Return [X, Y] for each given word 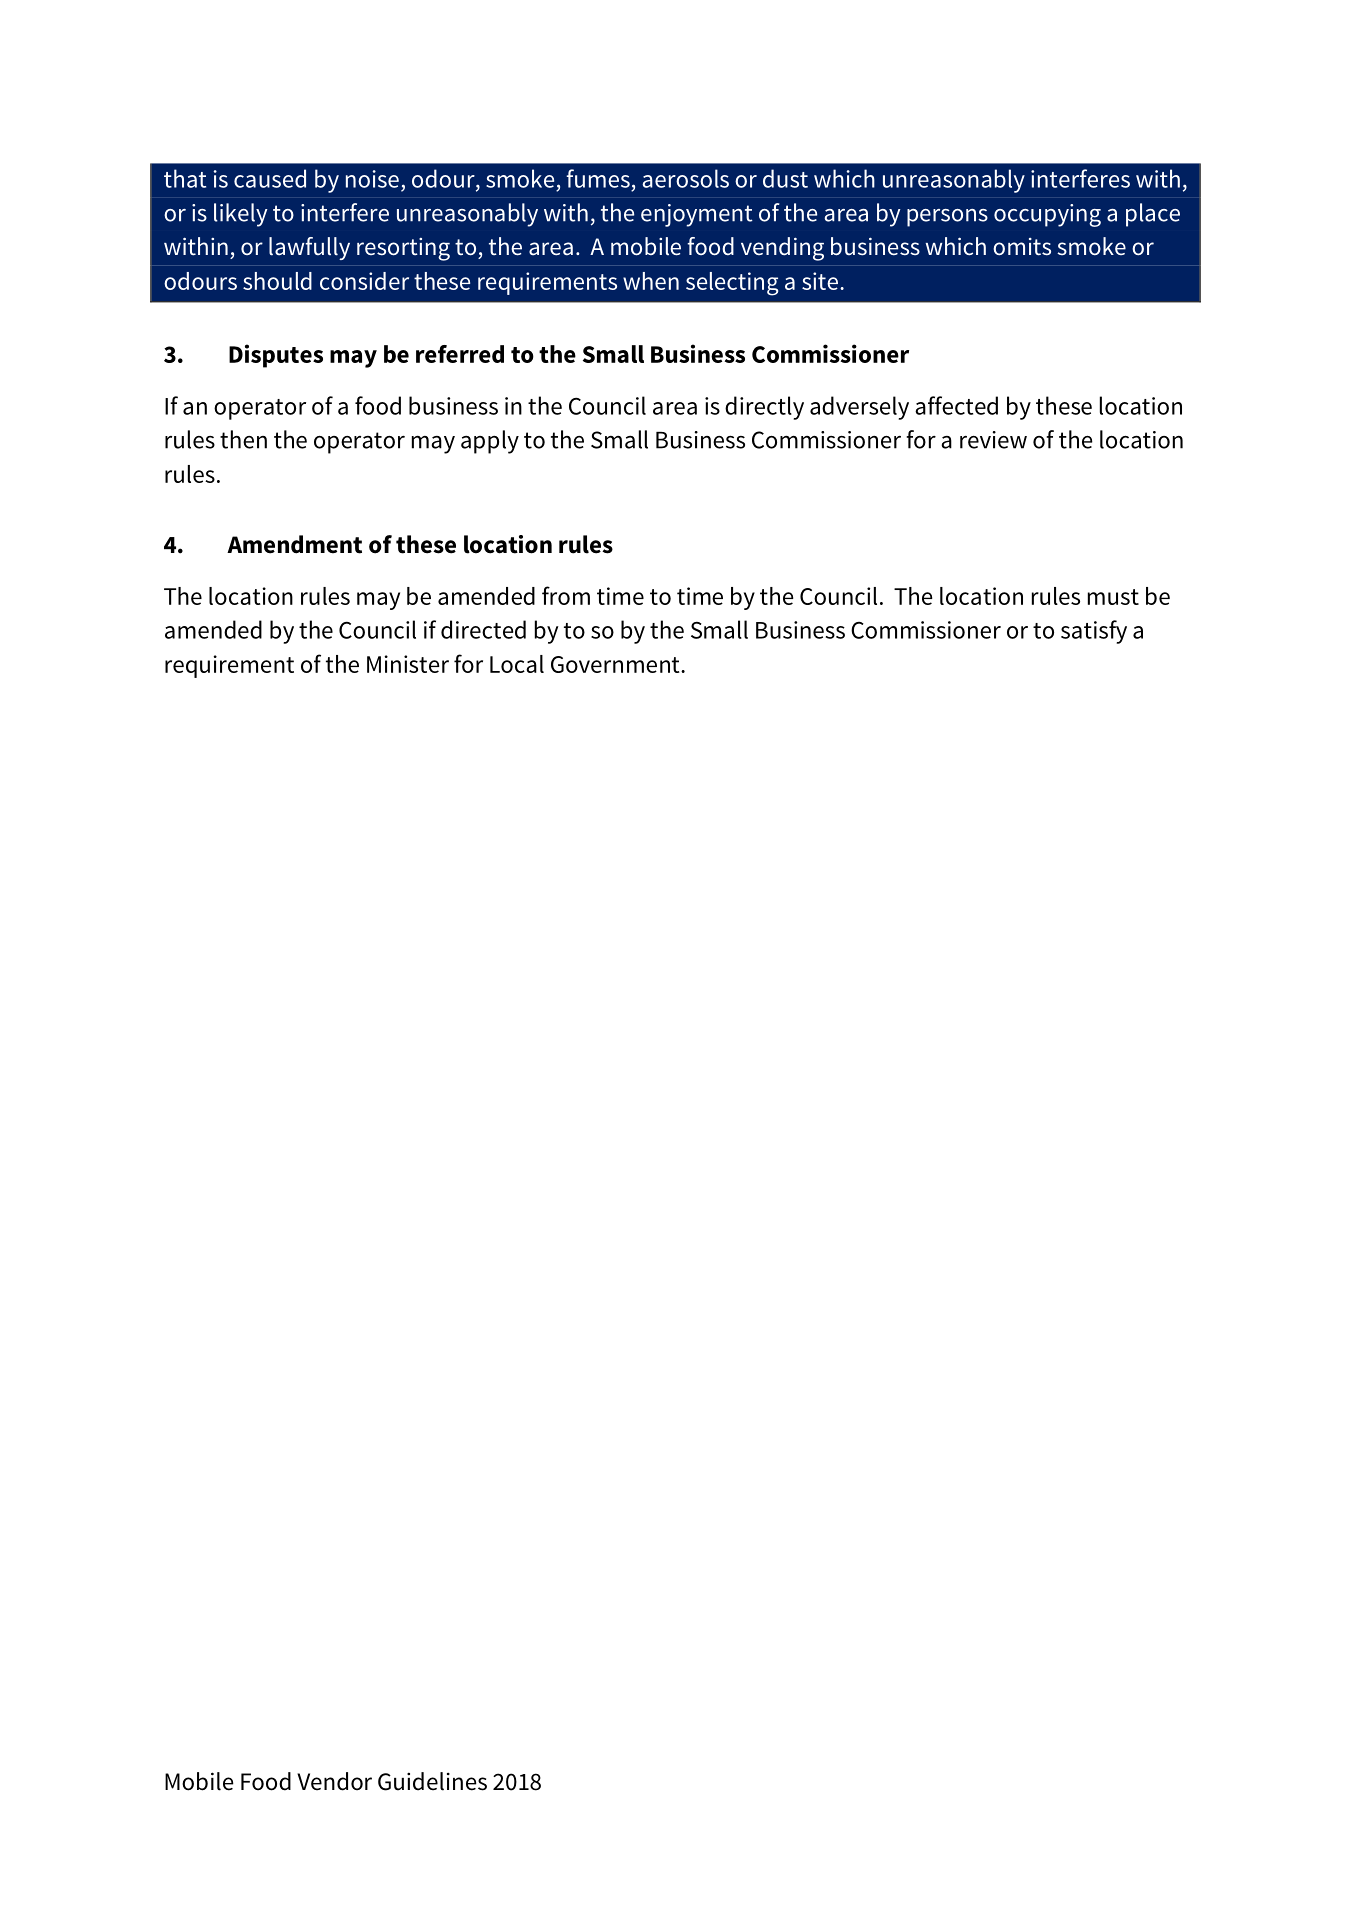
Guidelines [432, 1781]
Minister [408, 664]
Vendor [334, 1781]
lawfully [309, 248]
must [1113, 597]
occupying [1047, 215]
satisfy [1094, 632]
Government [616, 664]
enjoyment [697, 215]
